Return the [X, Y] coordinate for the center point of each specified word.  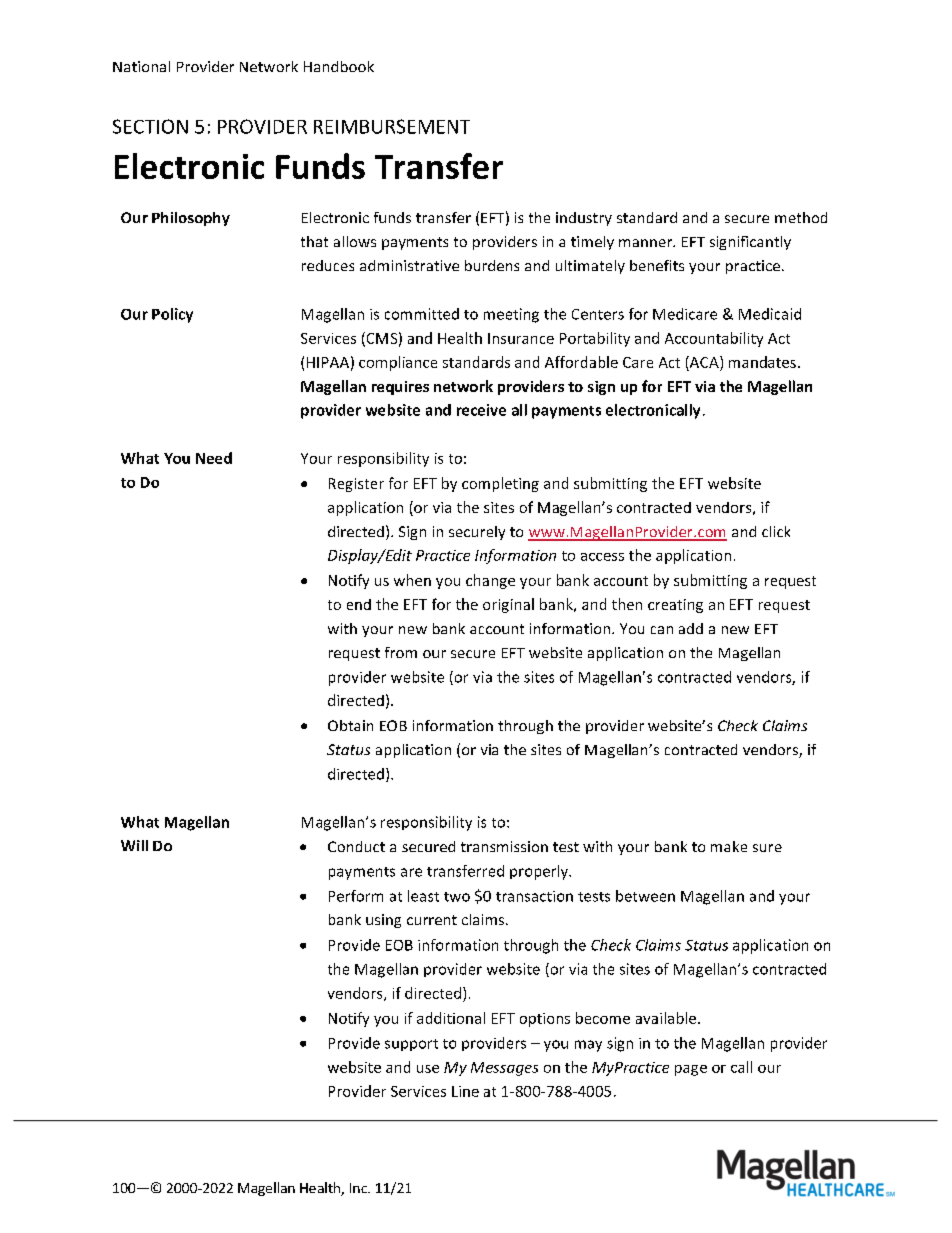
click [776, 531]
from [401, 652]
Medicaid [770, 314]
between [645, 896]
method [801, 217]
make [729, 846]
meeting [511, 315]
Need [214, 458]
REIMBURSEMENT [392, 126]
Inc [359, 1188]
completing [500, 484]
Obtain [350, 725]
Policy [172, 315]
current [432, 920]
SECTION [150, 126]
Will [134, 845]
